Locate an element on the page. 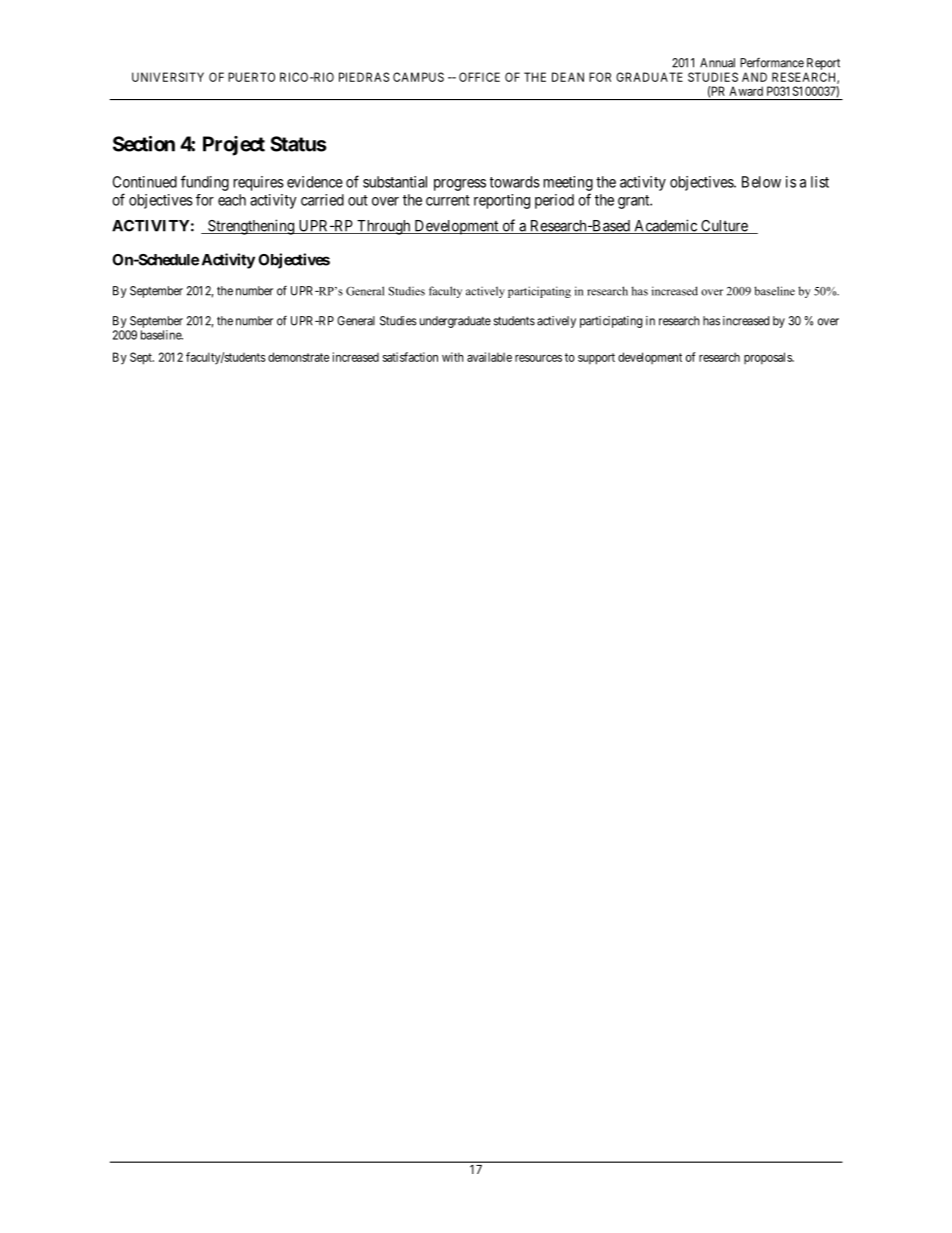  OFFICE is located at coordinates (479, 77).
